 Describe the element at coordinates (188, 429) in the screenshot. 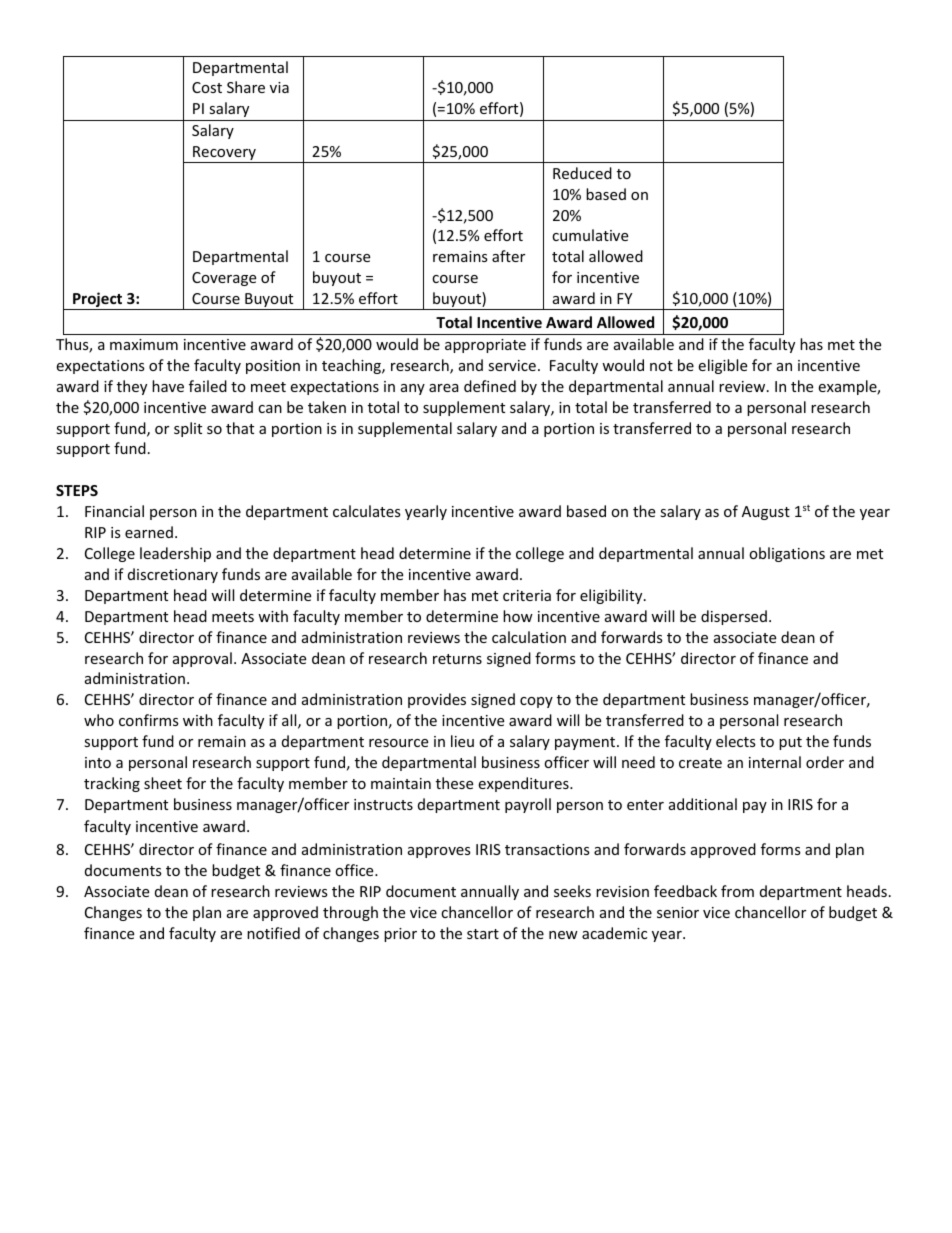

I see `split` at that location.
